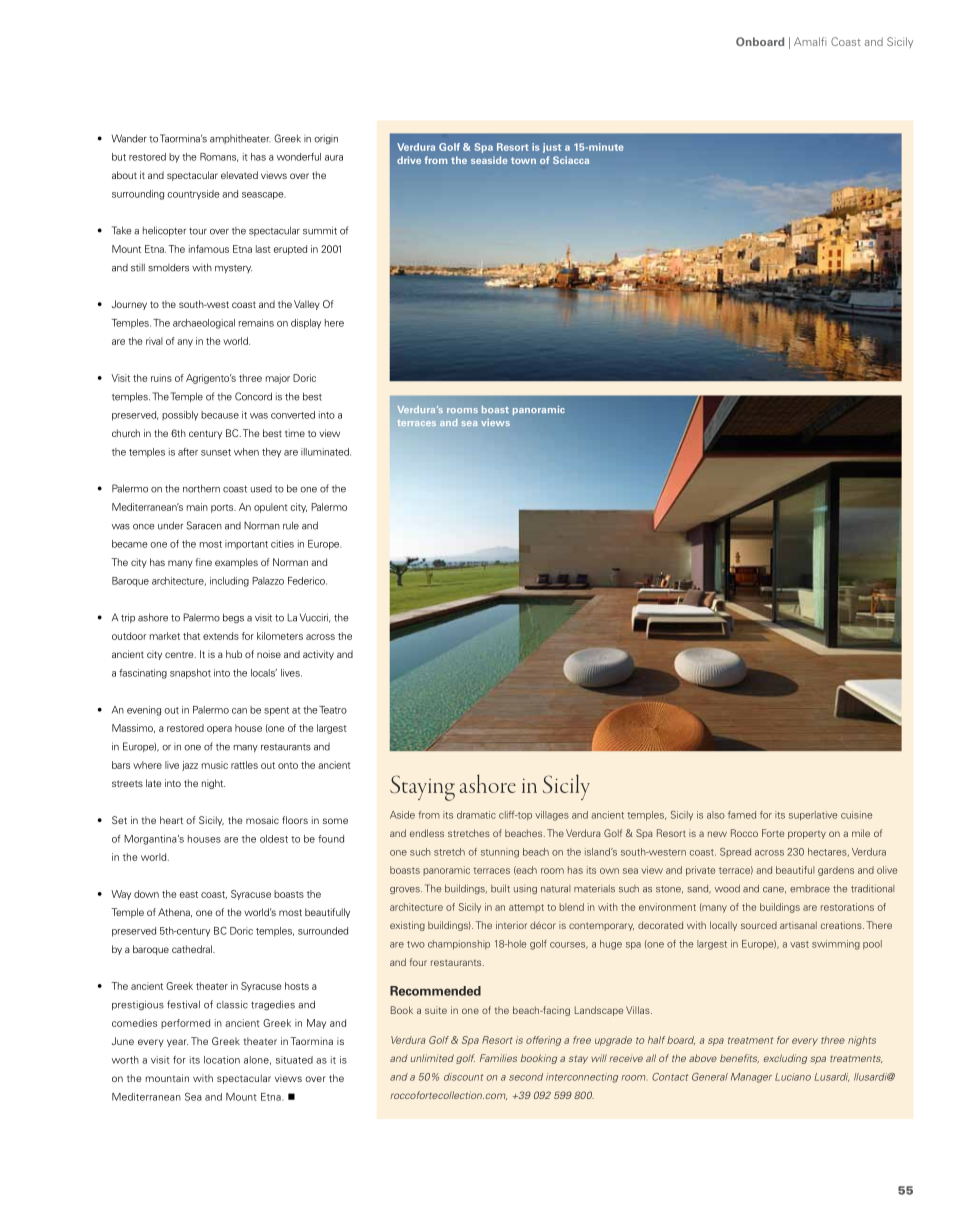 Image resolution: width=977 pixels, height=1232 pixels. I want to click on time, so click(295, 433).
